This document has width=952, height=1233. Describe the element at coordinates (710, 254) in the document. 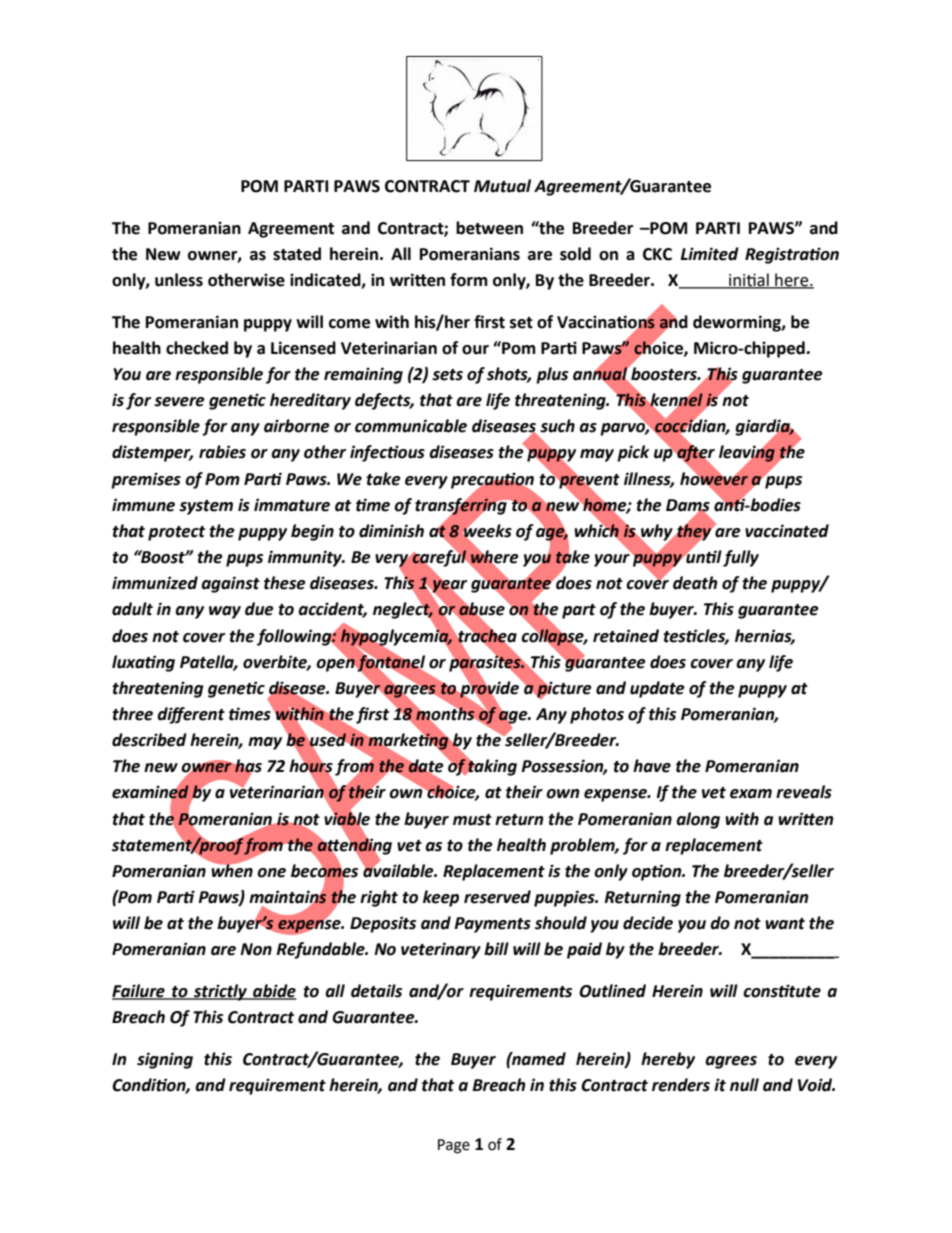

I see `Limited` at that location.
